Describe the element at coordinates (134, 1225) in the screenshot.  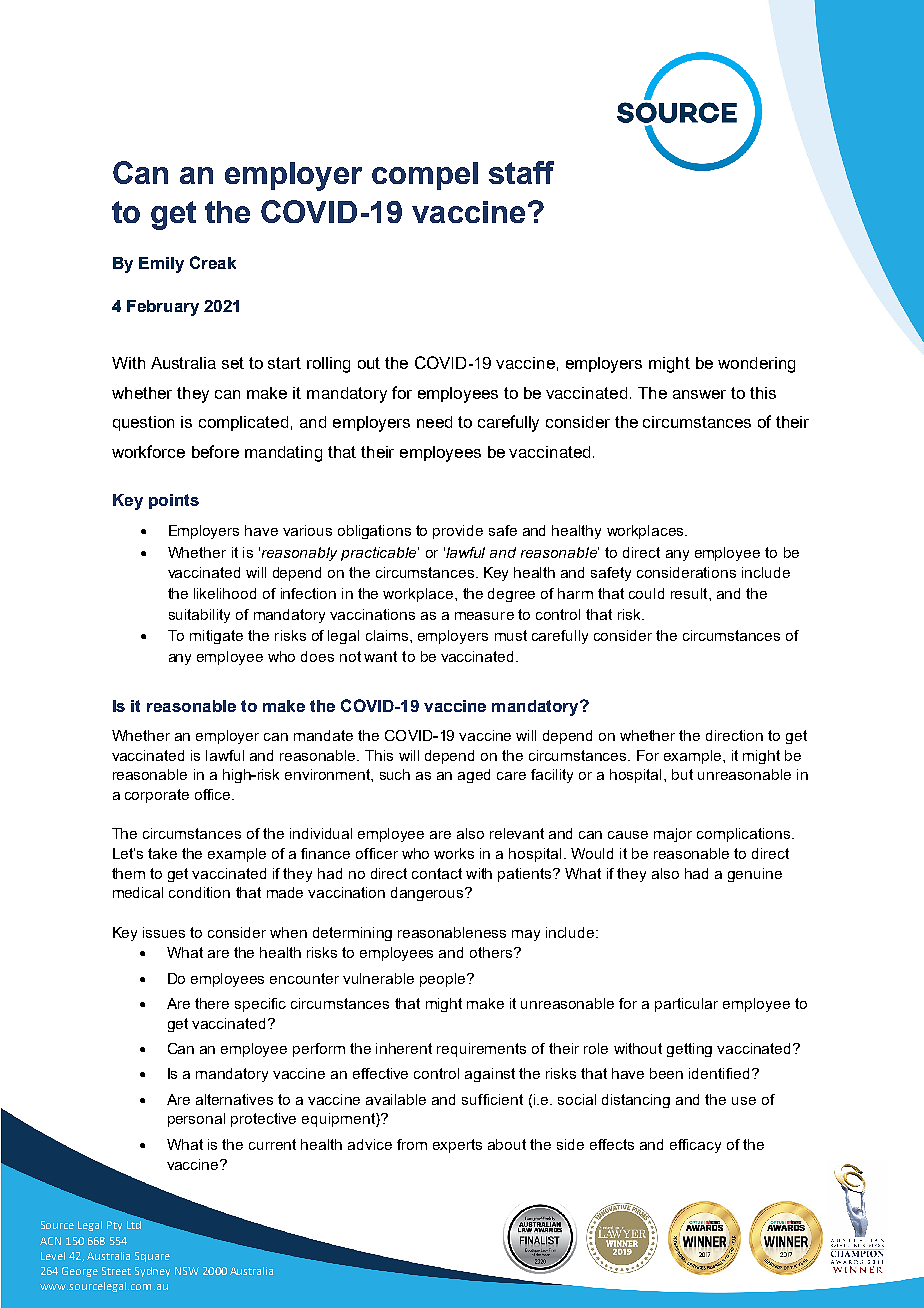
I see `Ltd` at that location.
